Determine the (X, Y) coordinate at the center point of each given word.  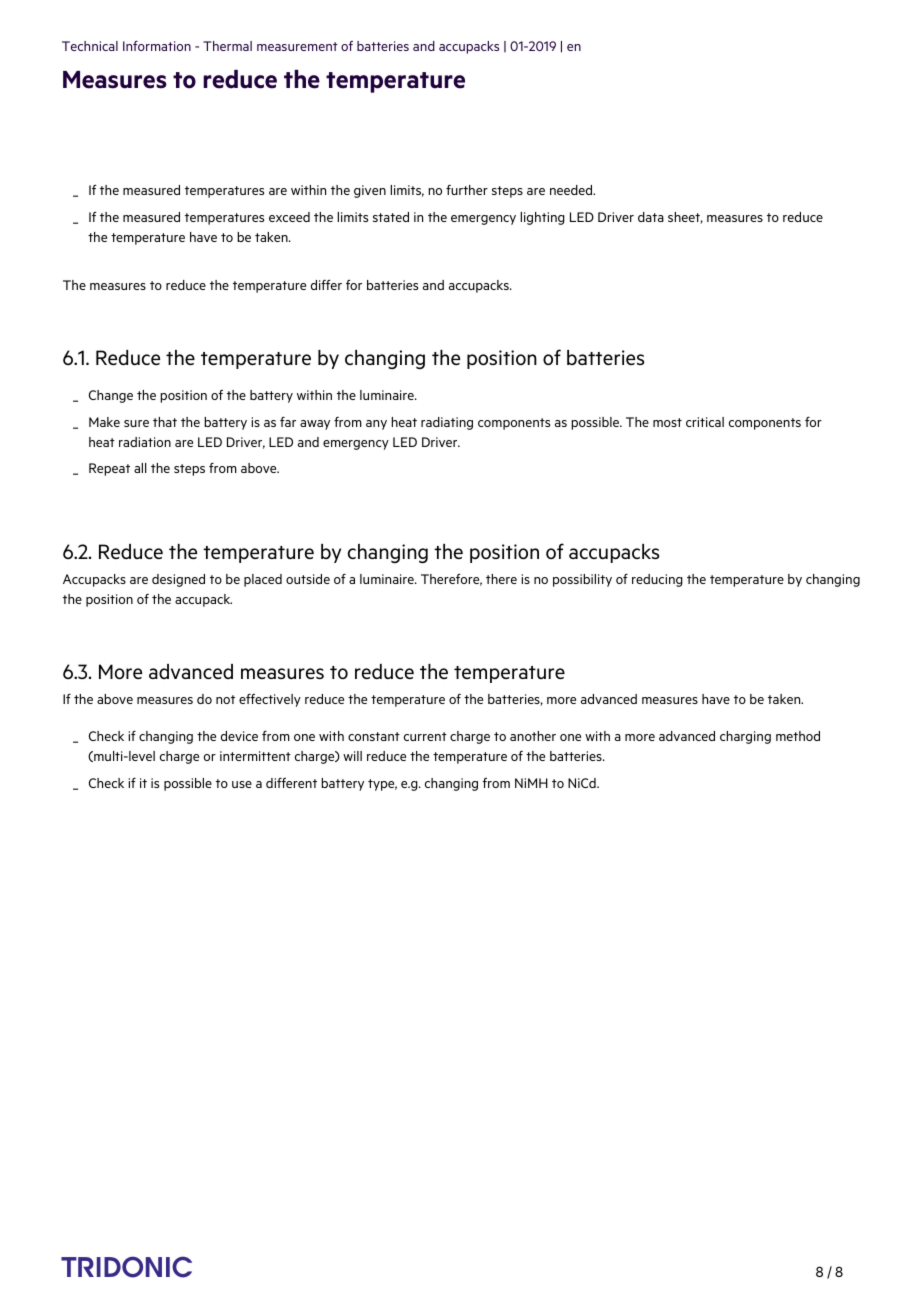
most (667, 422)
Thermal (227, 46)
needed (572, 190)
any (376, 425)
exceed (289, 217)
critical (705, 422)
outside (308, 579)
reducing (657, 580)
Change (111, 396)
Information (157, 46)
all (140, 468)
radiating (447, 423)
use (242, 784)
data (651, 217)
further (467, 190)
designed (178, 580)
